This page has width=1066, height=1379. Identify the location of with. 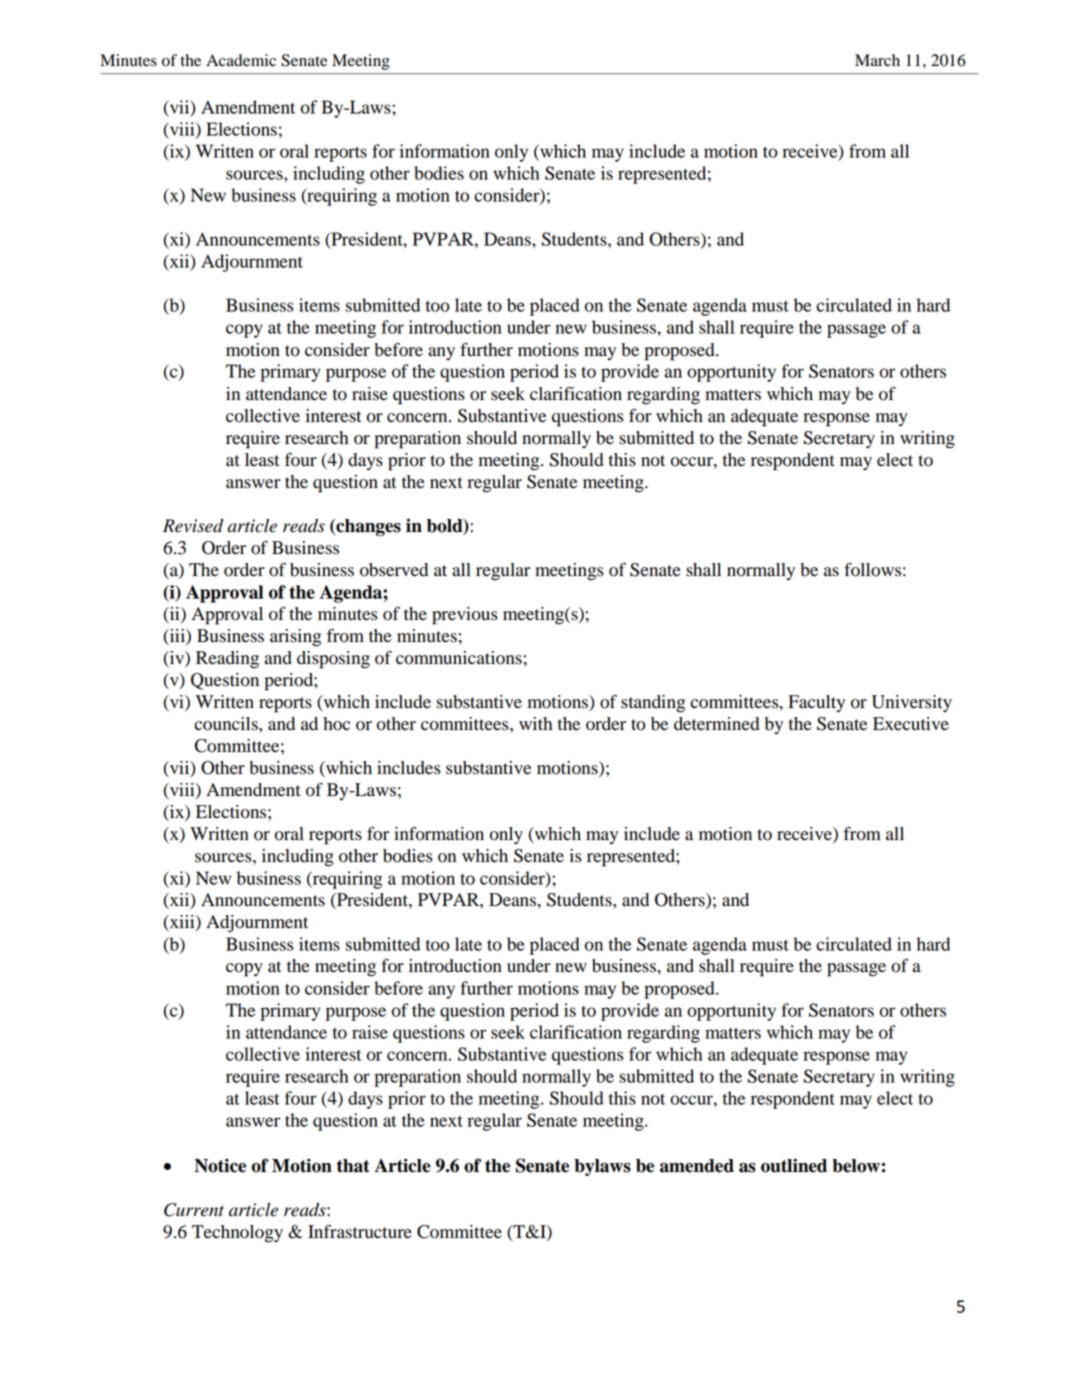
(535, 723).
